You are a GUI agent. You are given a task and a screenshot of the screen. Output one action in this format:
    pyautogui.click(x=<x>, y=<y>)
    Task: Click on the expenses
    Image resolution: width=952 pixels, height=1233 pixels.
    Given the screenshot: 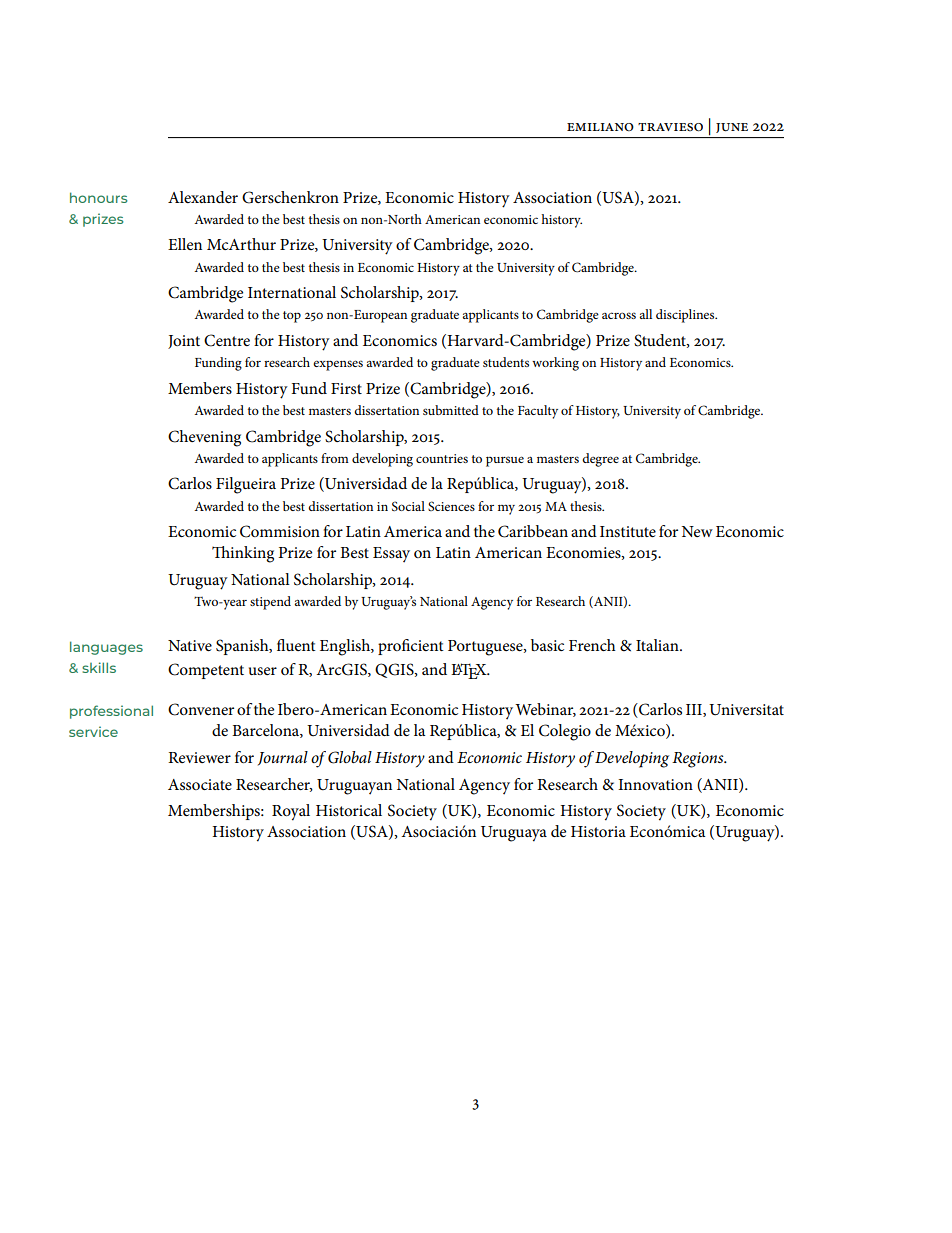 What is the action you would take?
    pyautogui.click(x=338, y=365)
